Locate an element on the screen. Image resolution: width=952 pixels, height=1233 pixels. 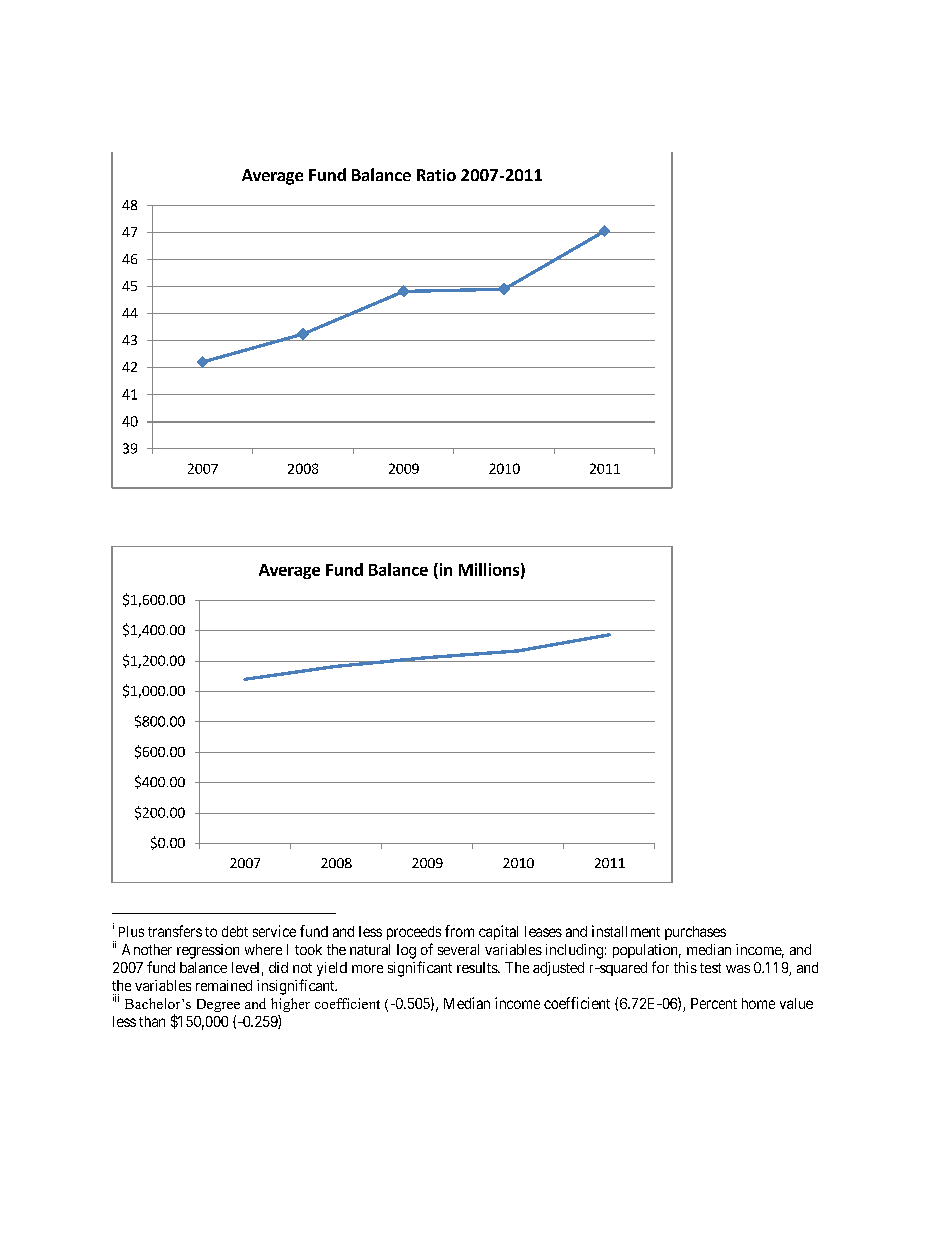
proceeds is located at coordinates (414, 933).
